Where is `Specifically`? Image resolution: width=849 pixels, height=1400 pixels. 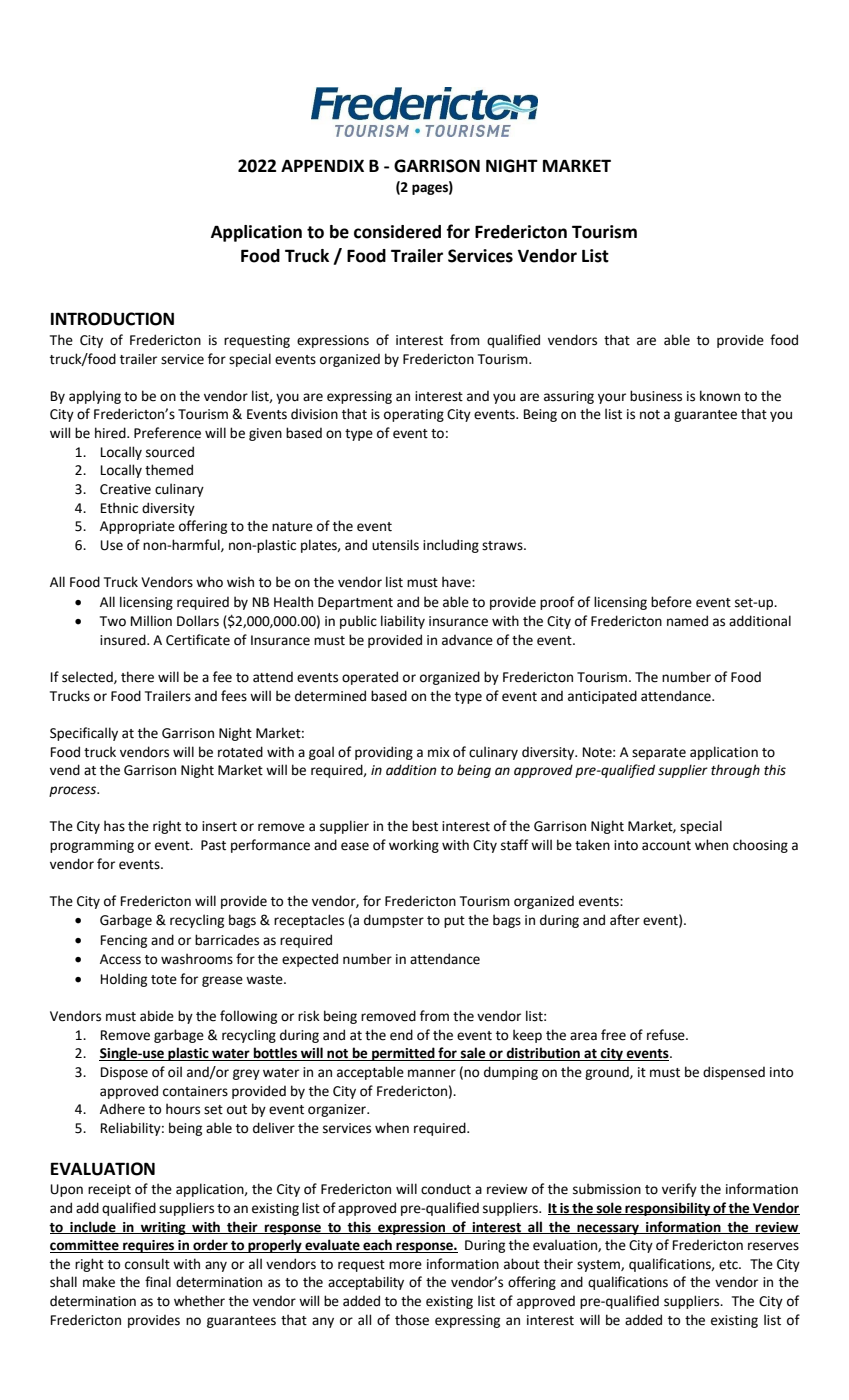
Specifically is located at coordinates (84, 734).
